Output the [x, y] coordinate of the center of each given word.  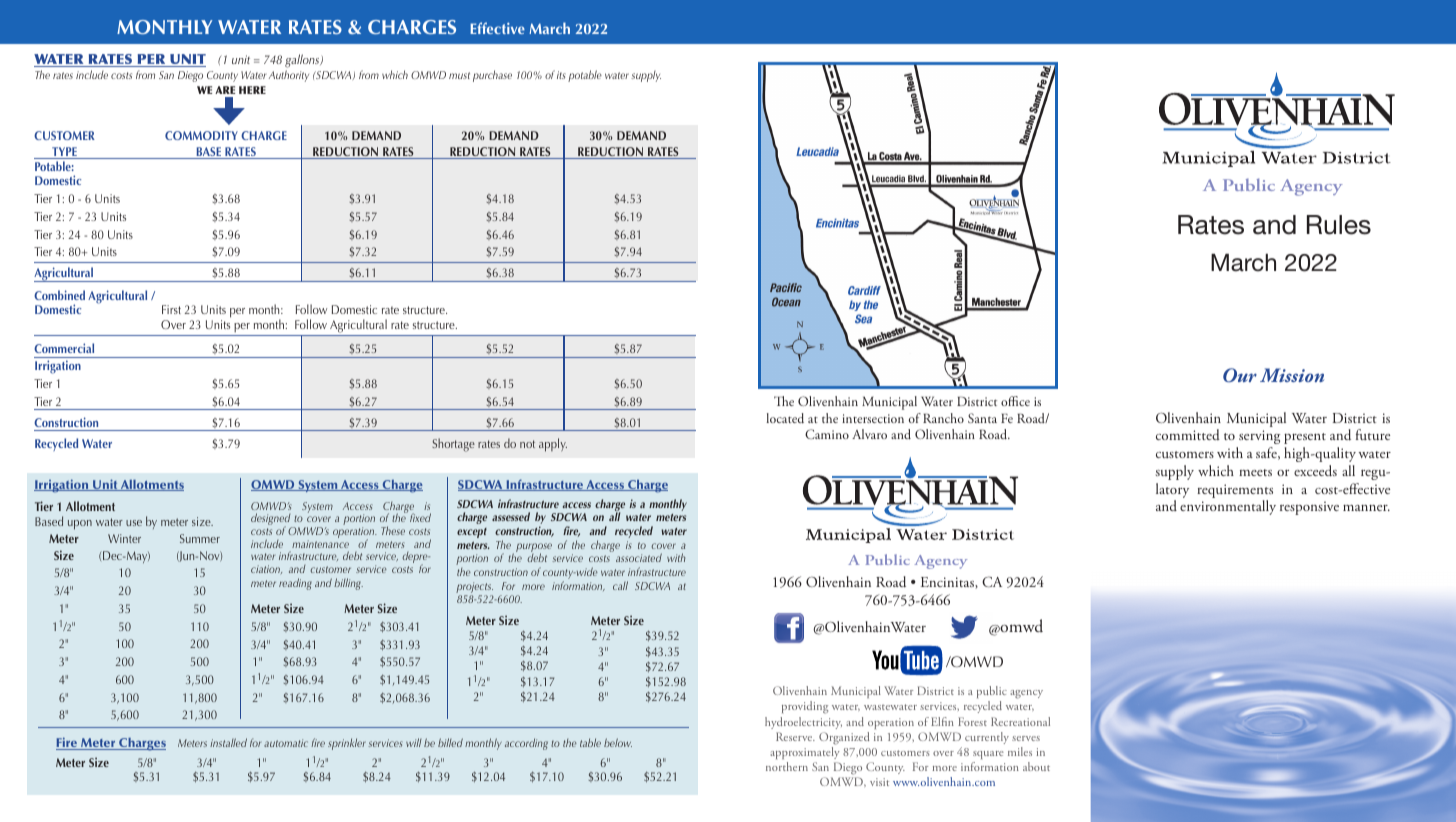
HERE [252, 90]
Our [1240, 375]
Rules [1339, 225]
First [171, 309]
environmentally [1228, 507]
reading [295, 584]
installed [228, 742]
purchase [492, 76]
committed [1188, 434]
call [620, 585]
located [785, 418]
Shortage [453, 445]
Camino [827, 434]
